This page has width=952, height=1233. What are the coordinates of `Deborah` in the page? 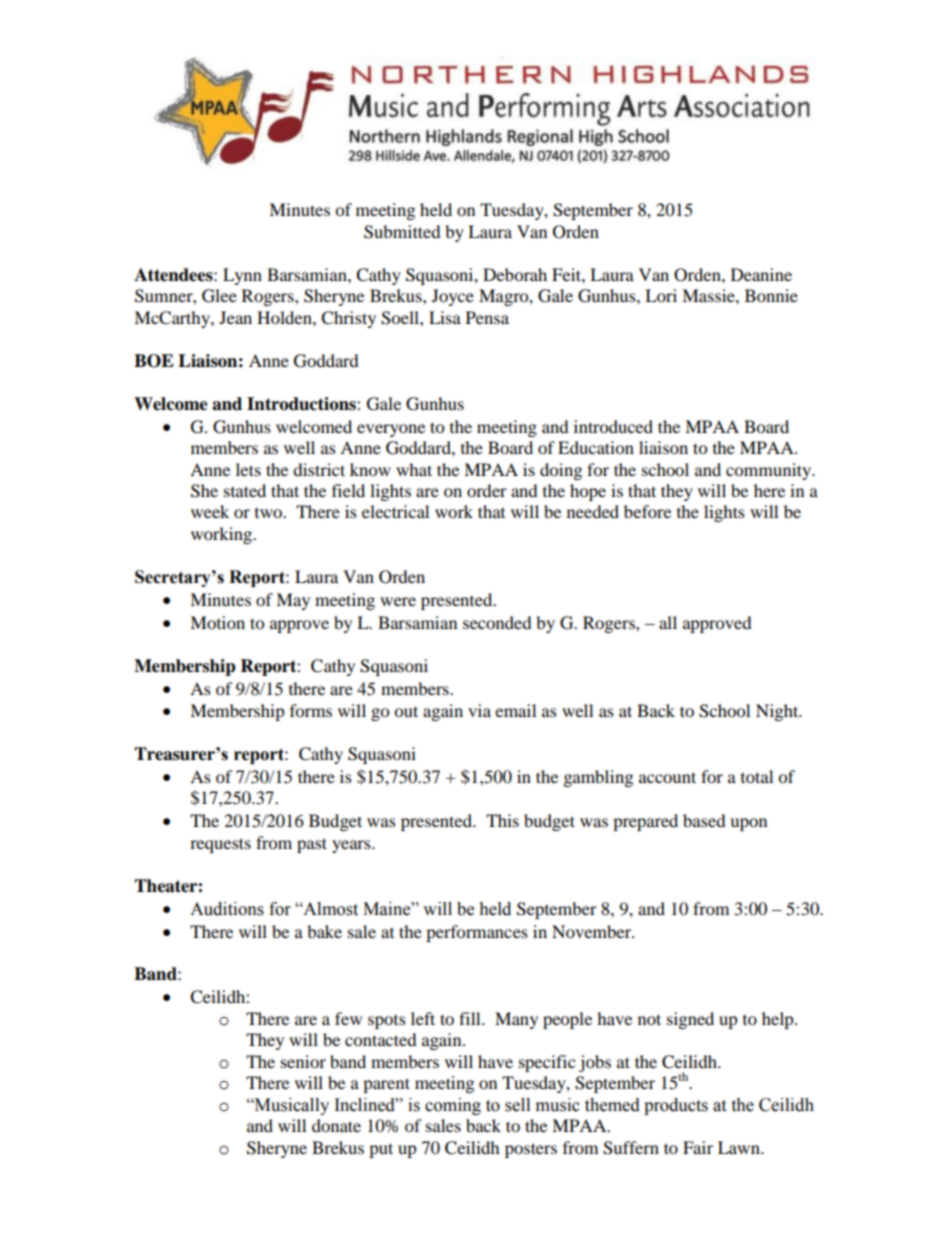 It's located at (515, 274).
